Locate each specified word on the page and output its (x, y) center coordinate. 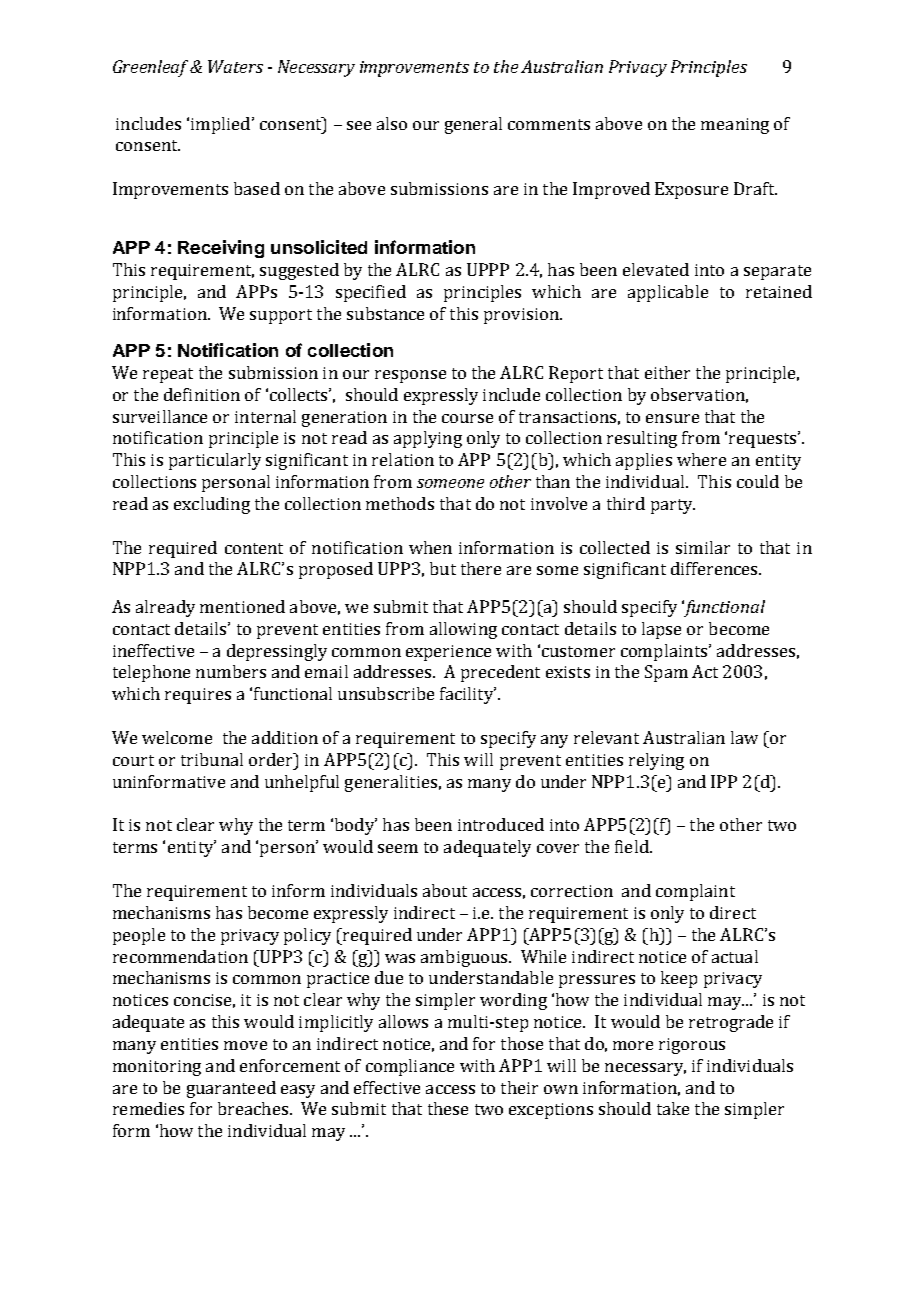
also (392, 123)
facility (468, 695)
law (744, 737)
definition (202, 394)
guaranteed (231, 1089)
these (448, 1108)
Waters (235, 66)
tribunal (212, 759)
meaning (735, 126)
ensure (672, 418)
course (467, 418)
